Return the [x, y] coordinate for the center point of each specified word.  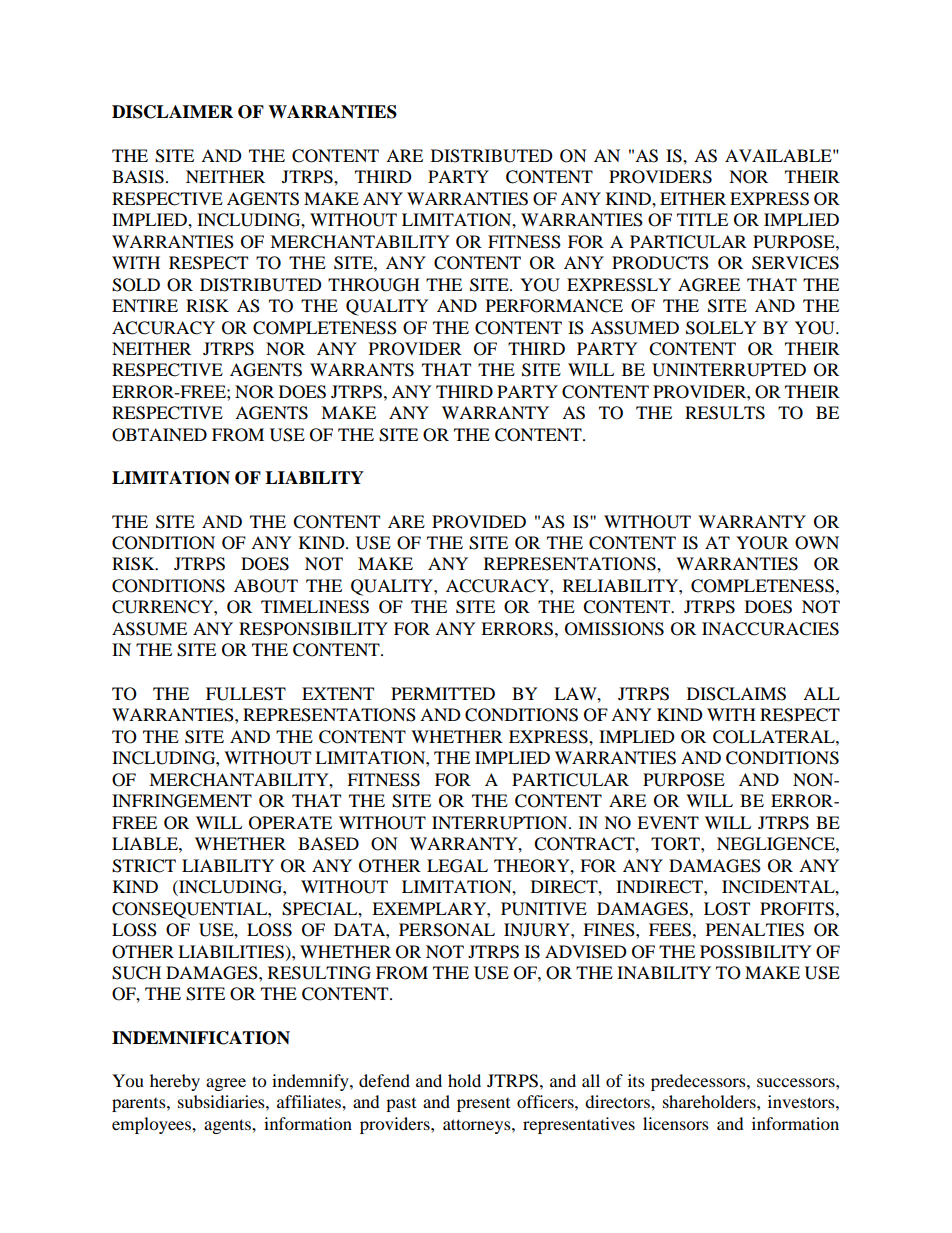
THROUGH [374, 285]
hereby [175, 1082]
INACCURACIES [770, 629]
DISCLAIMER [172, 112]
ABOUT [266, 586]
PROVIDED [479, 522]
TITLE [702, 219]
